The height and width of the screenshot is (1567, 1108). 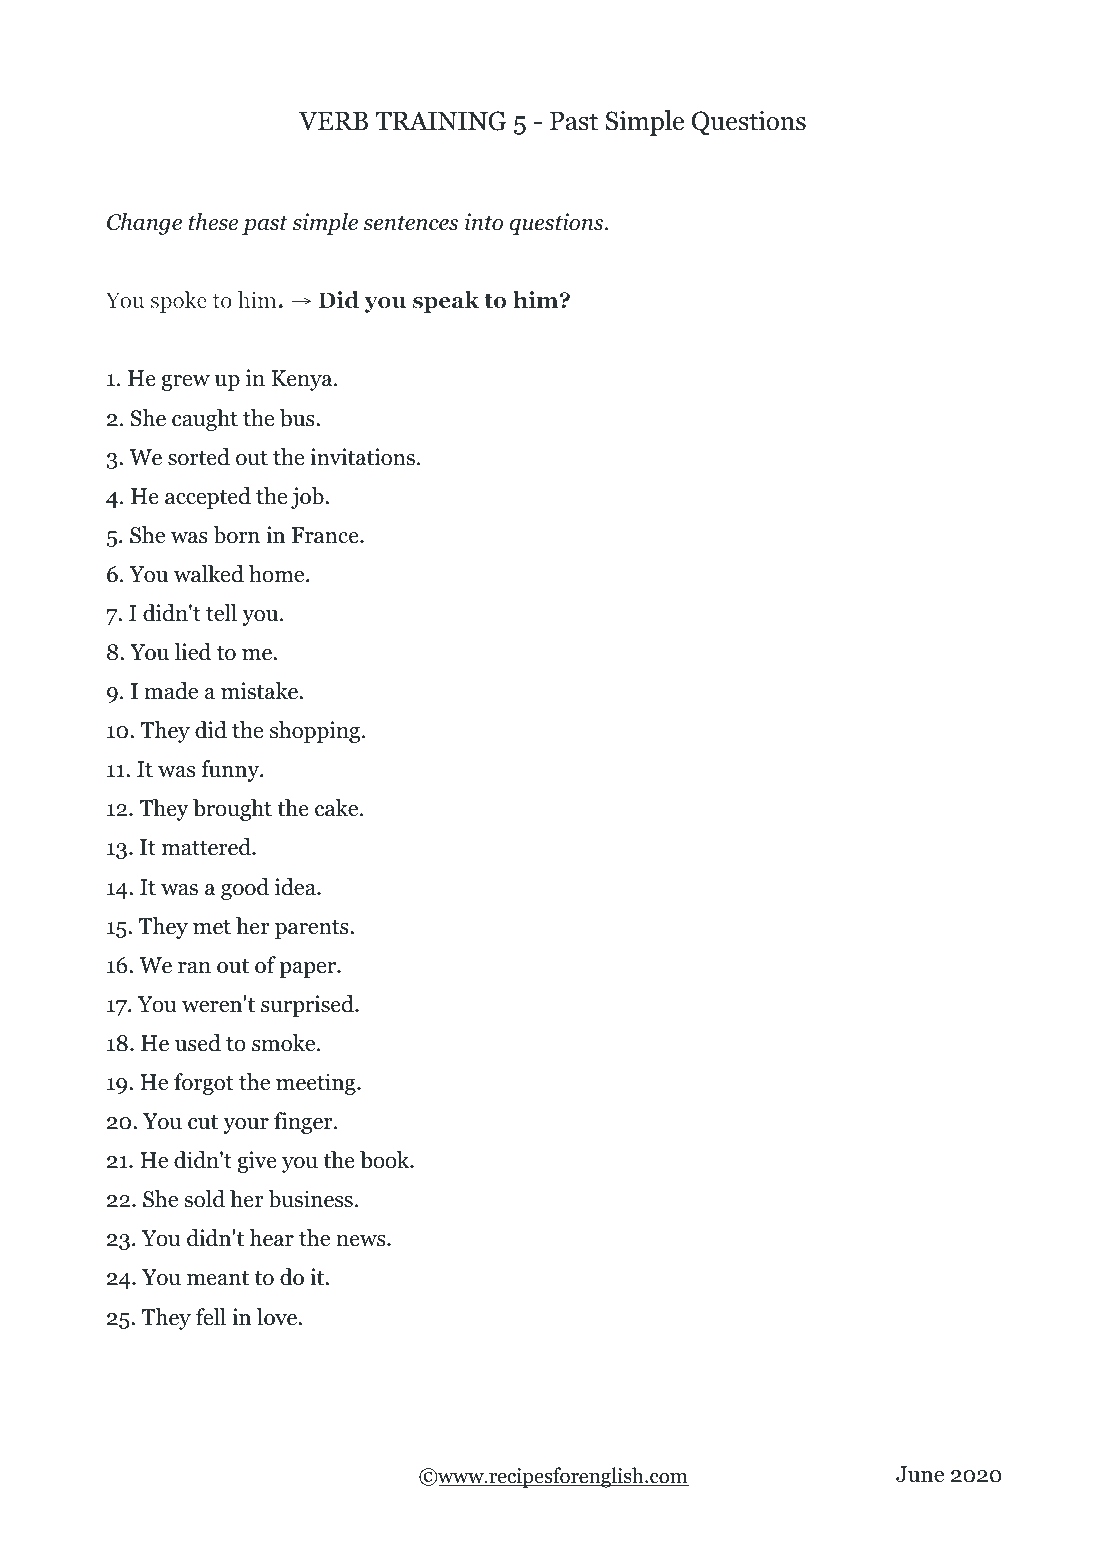 What do you see at coordinates (362, 1241) in the screenshot?
I see `news` at bounding box center [362, 1241].
